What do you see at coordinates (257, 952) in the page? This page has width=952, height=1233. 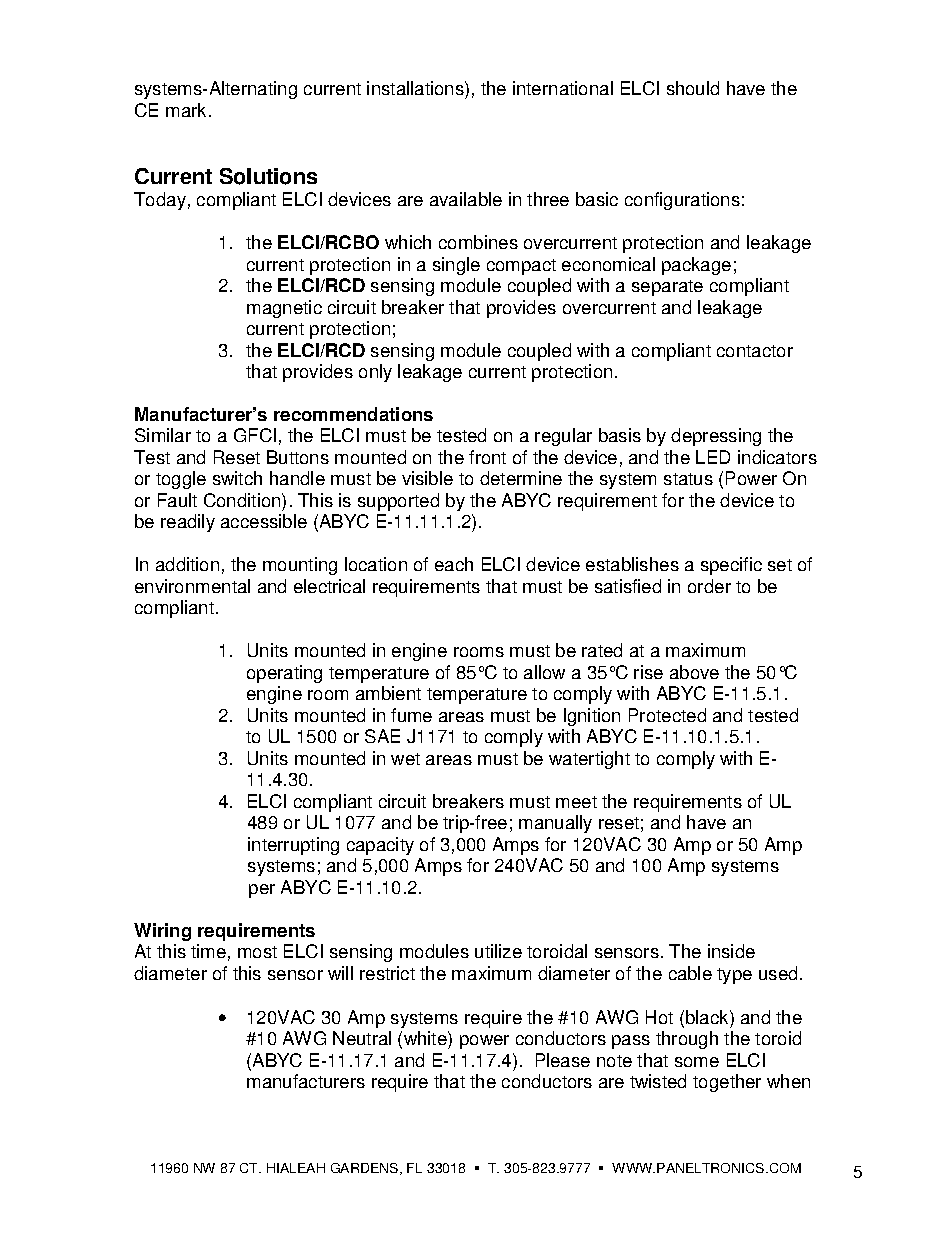 I see `most` at bounding box center [257, 952].
